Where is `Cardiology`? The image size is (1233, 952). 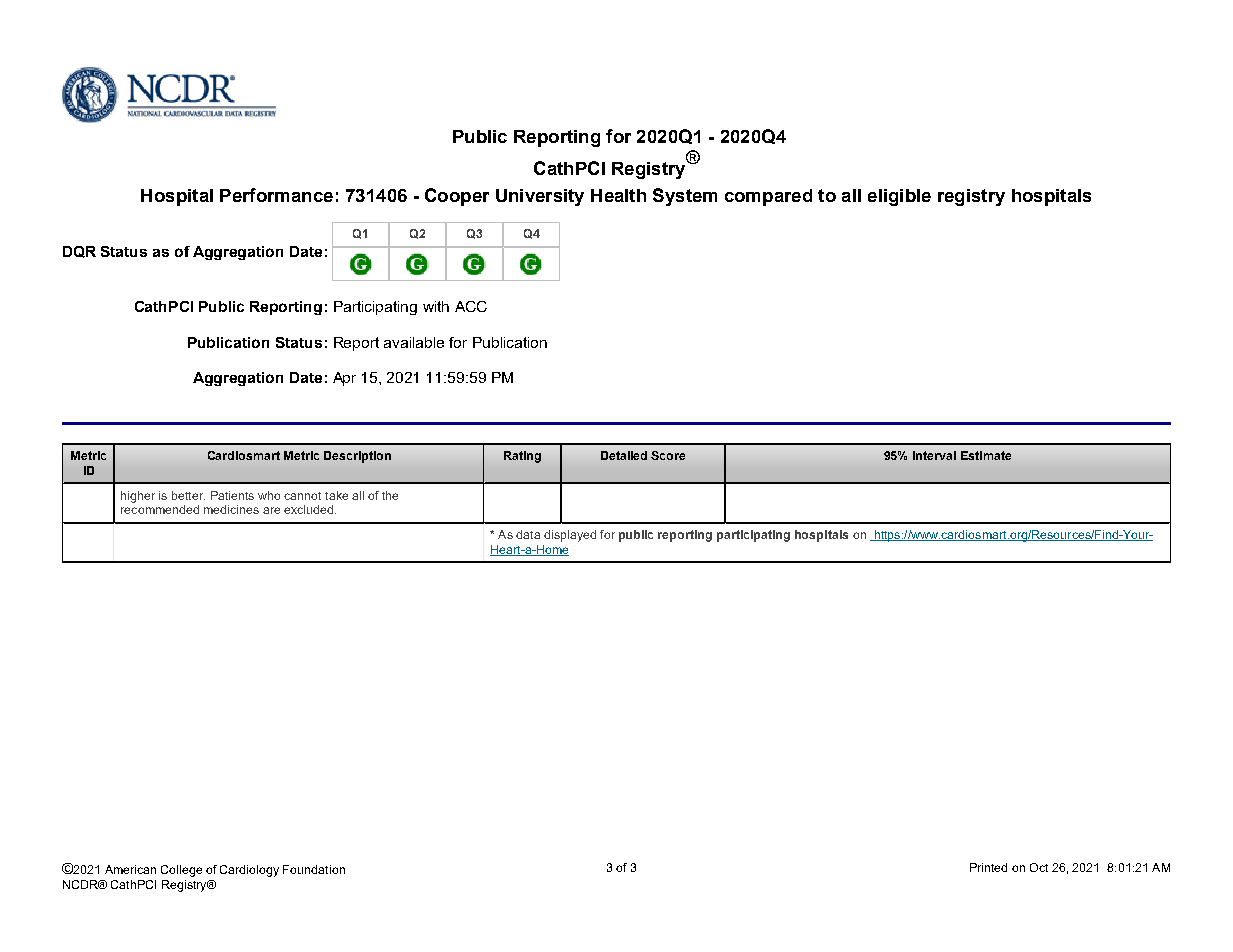 Cardiology is located at coordinates (249, 871).
